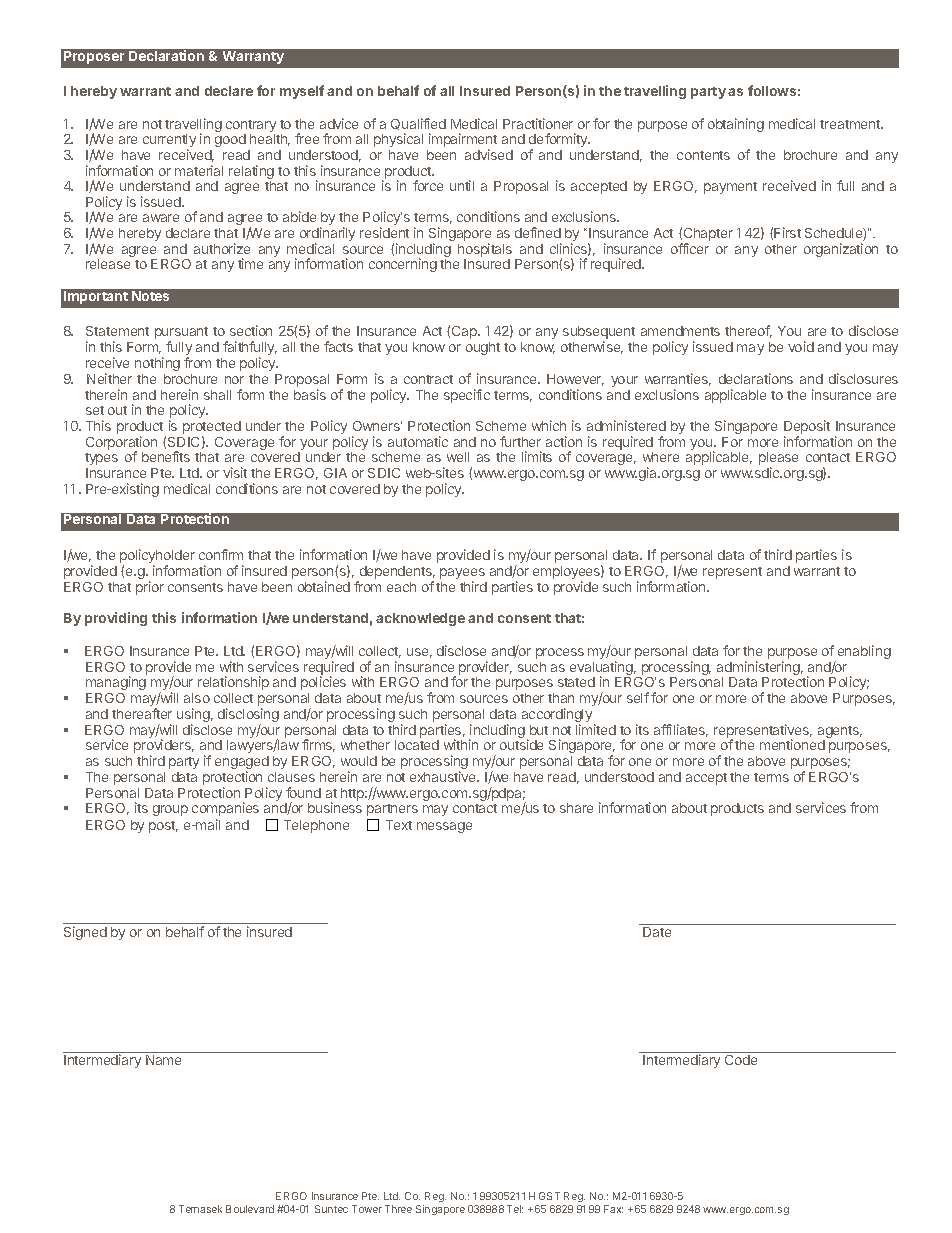  I want to click on Date, so click(657, 932).
